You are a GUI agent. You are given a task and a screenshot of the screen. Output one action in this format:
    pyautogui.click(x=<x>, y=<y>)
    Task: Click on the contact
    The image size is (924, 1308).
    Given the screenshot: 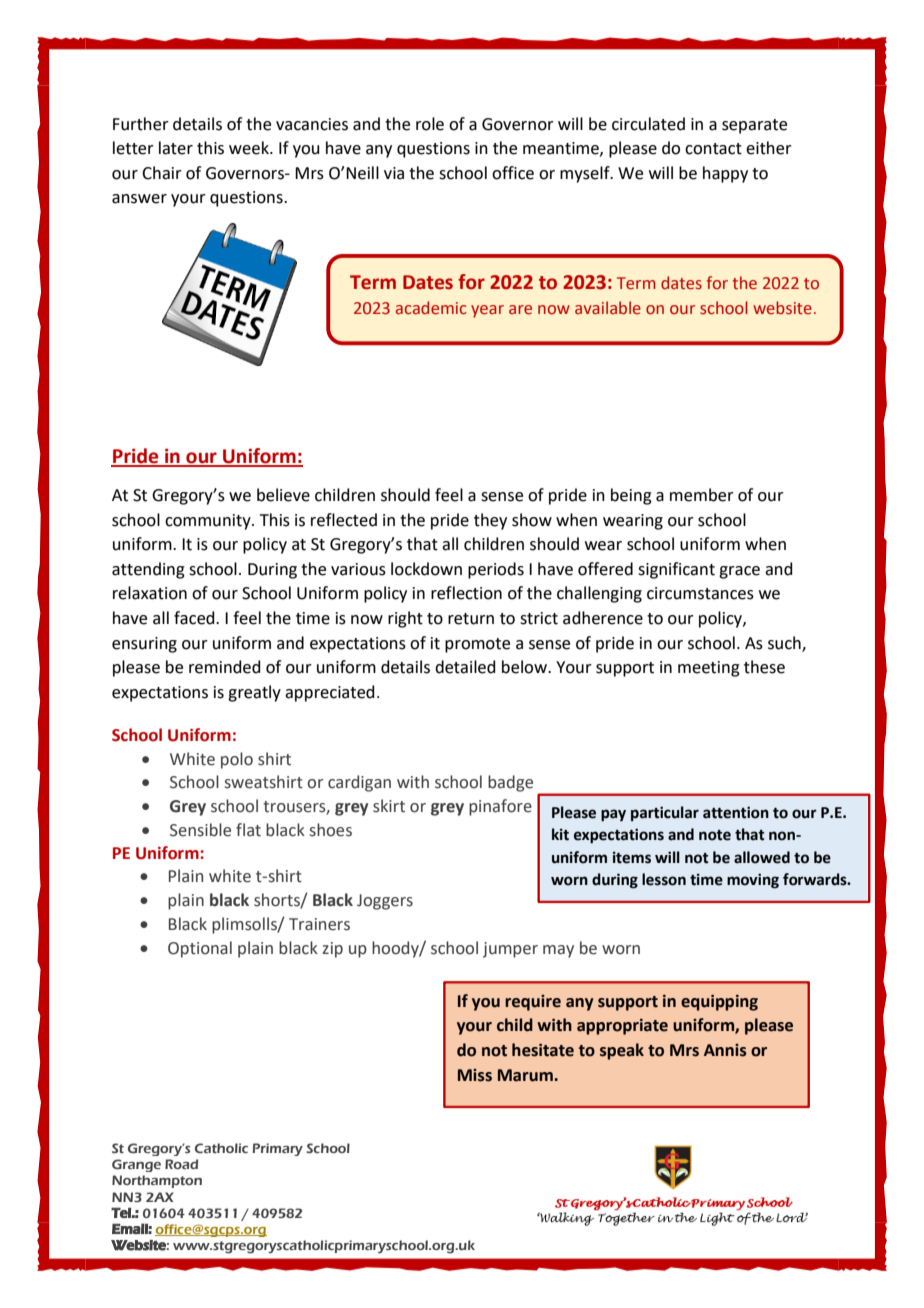 What is the action you would take?
    pyautogui.click(x=713, y=149)
